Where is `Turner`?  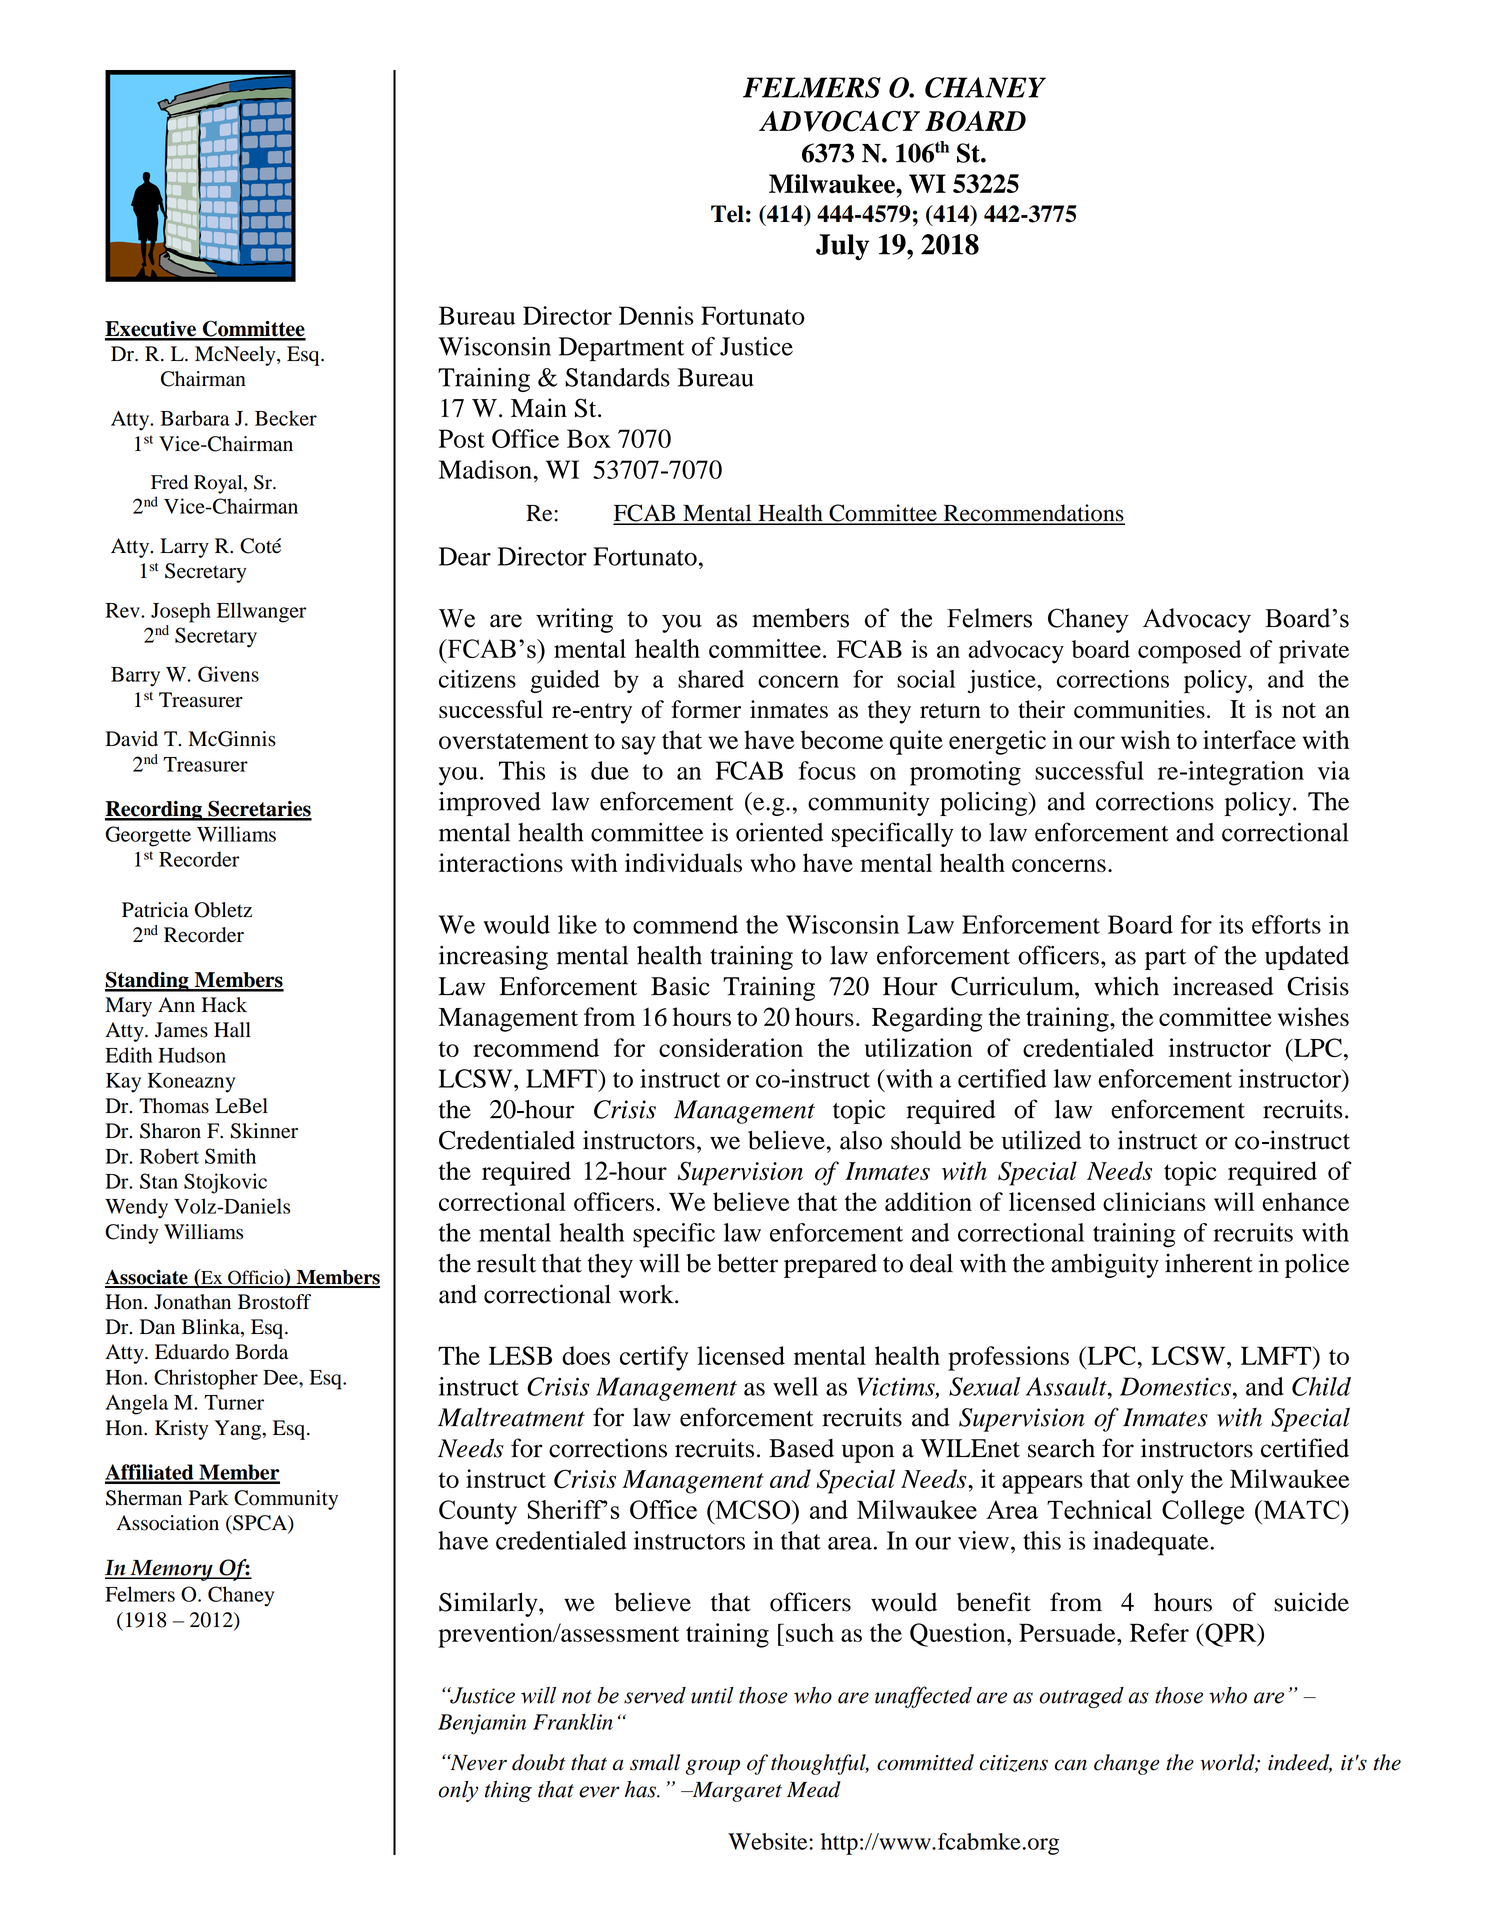 Turner is located at coordinates (234, 1402).
